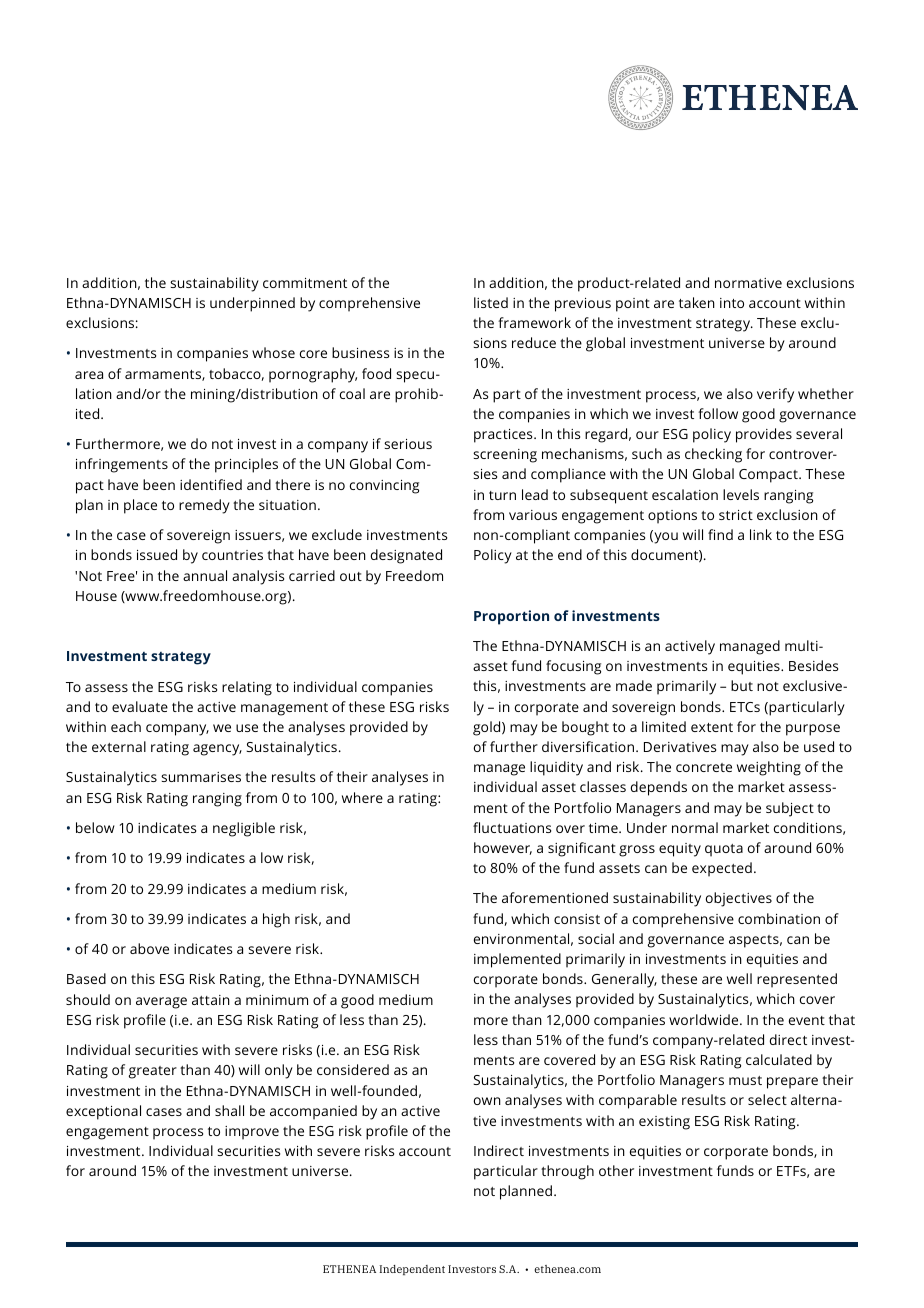 This image has height=1308, width=924. I want to click on designated, so click(406, 556).
